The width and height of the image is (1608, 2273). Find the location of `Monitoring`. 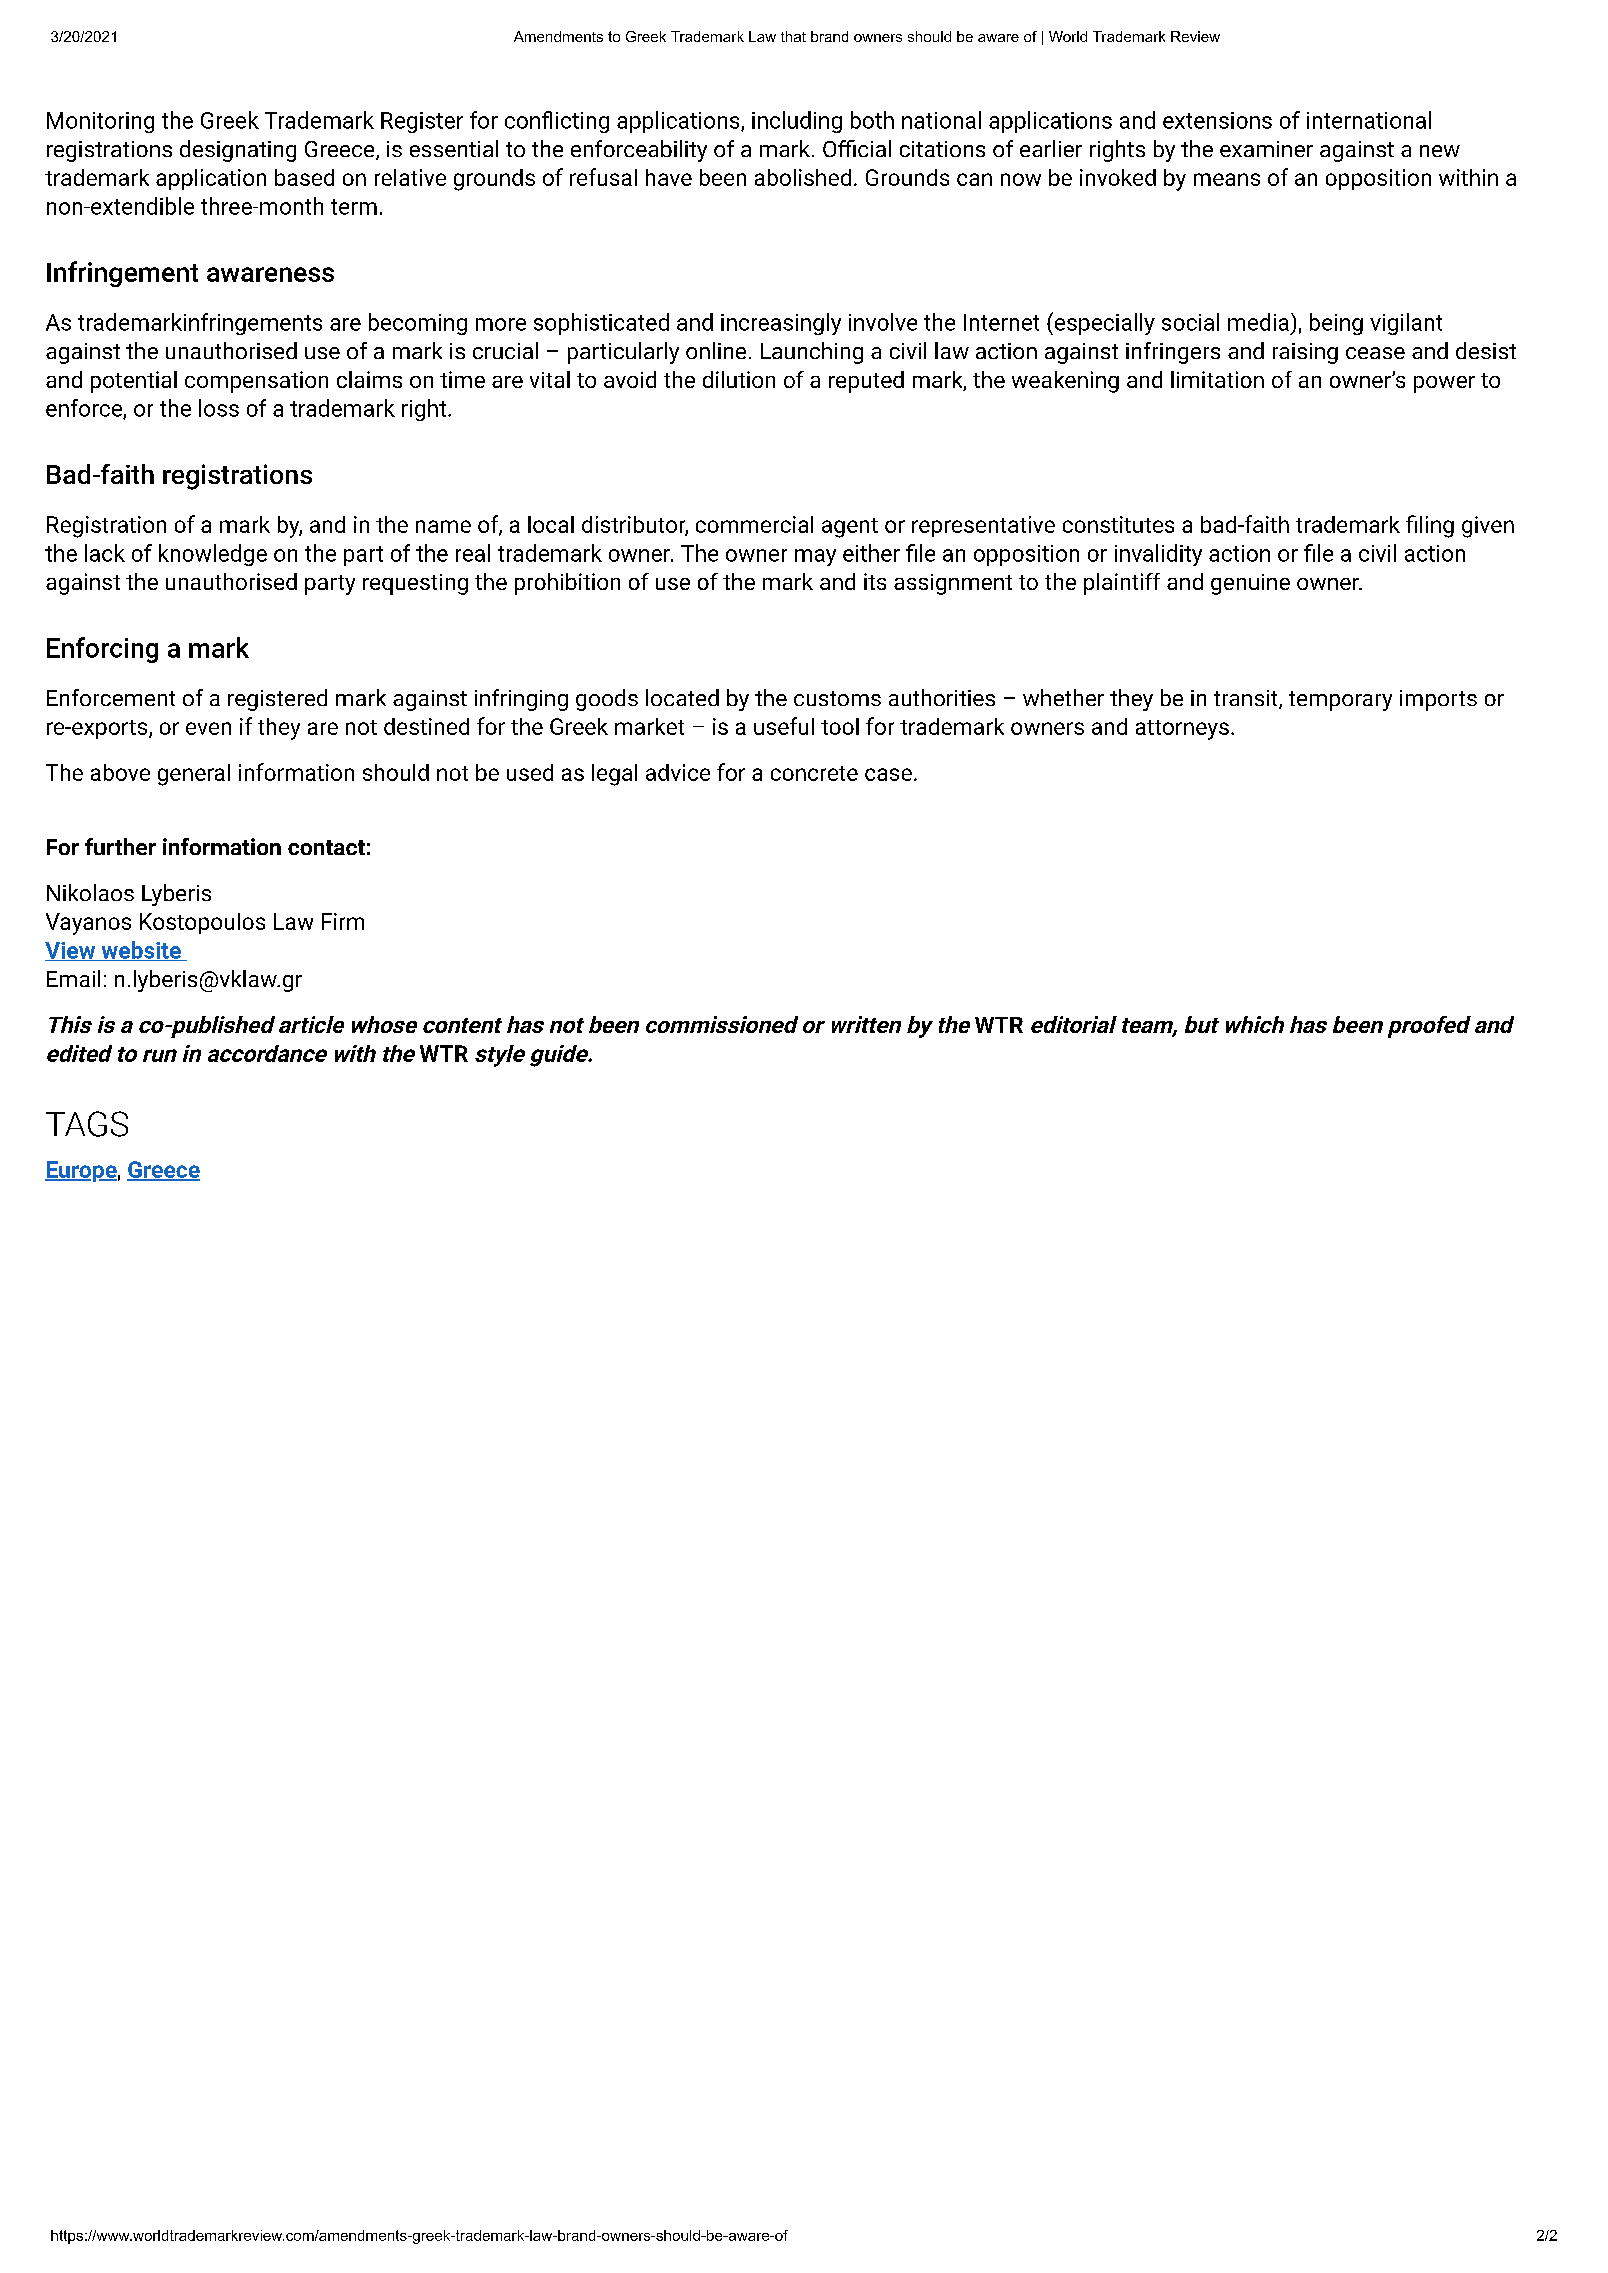

Monitoring is located at coordinates (100, 122).
